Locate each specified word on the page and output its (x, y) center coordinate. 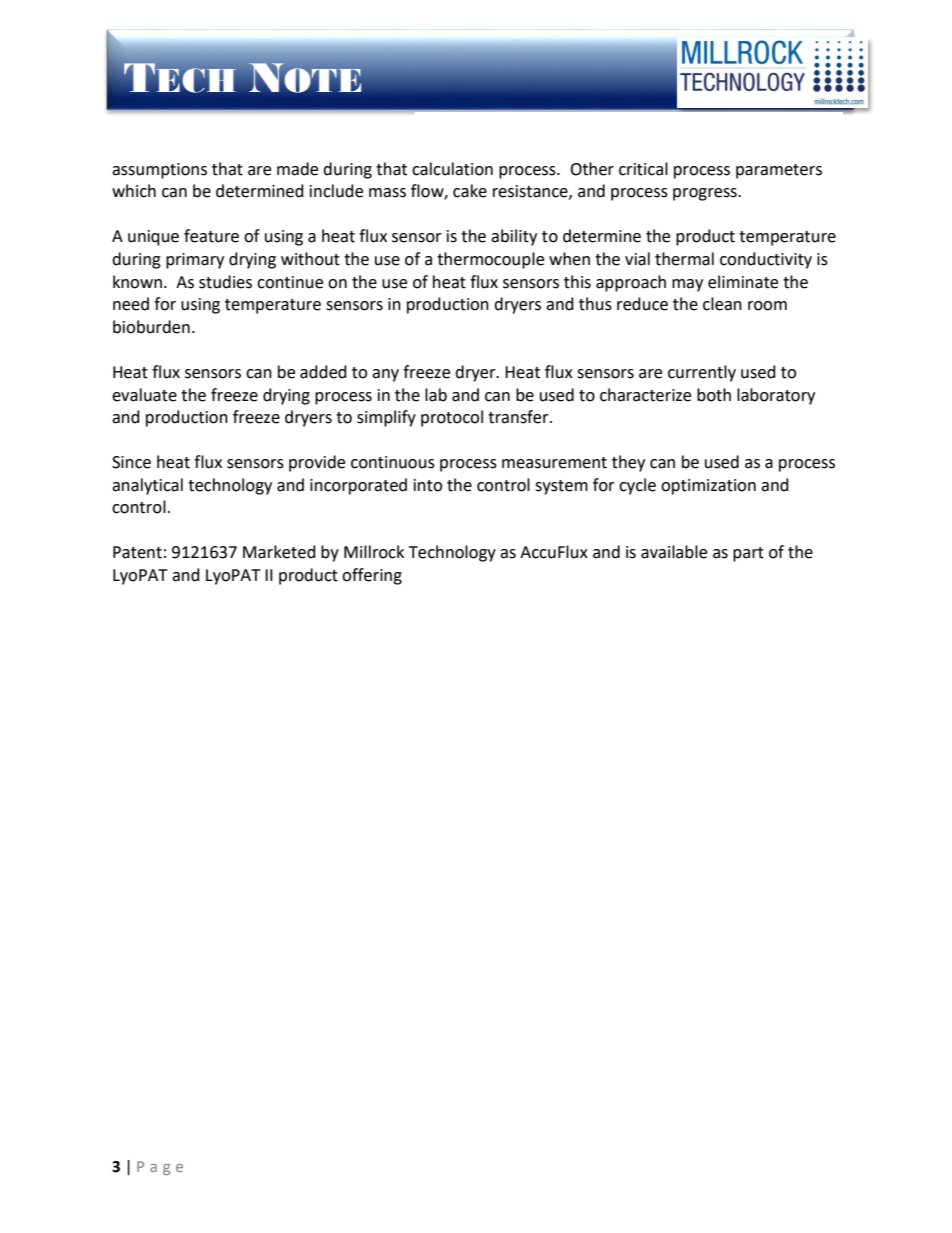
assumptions (159, 171)
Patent (137, 552)
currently (702, 373)
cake (470, 191)
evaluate (144, 395)
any (385, 375)
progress (706, 194)
